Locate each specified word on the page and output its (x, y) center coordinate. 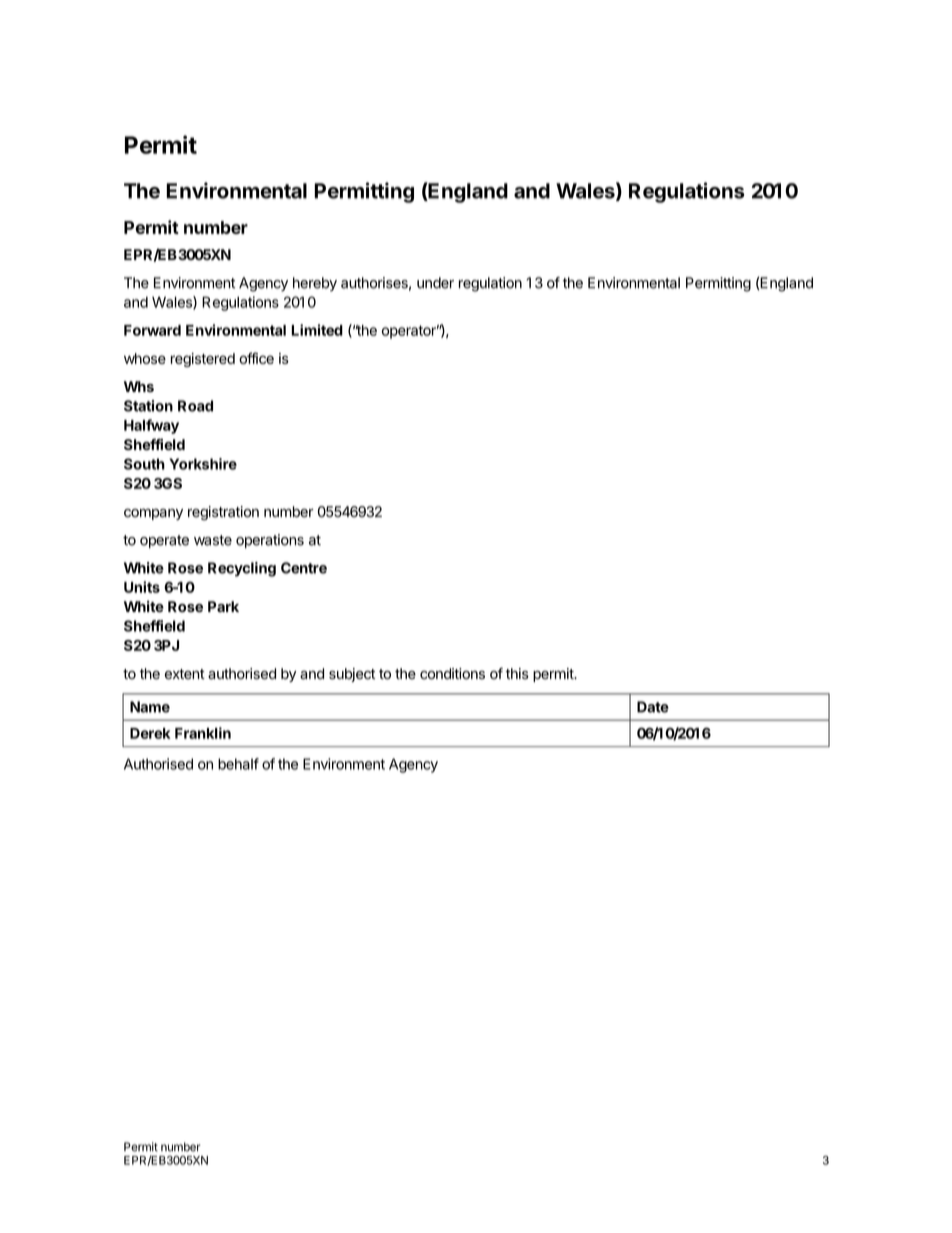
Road (195, 406)
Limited (317, 330)
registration (223, 513)
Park (223, 606)
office (256, 358)
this (517, 673)
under (435, 283)
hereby (315, 284)
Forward (152, 330)
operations (270, 541)
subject (352, 675)
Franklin (203, 733)
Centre (304, 568)
